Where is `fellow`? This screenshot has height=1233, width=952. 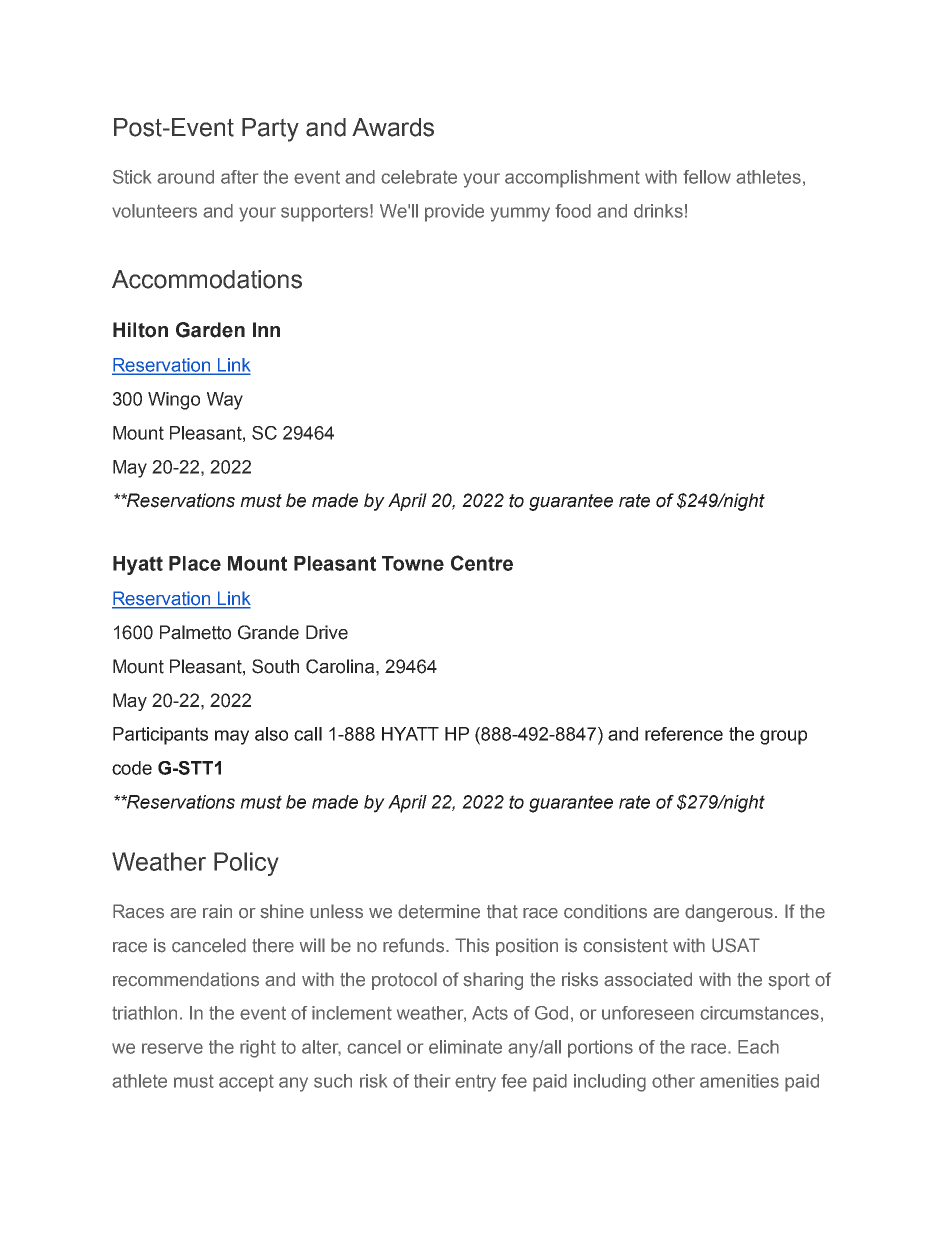 fellow is located at coordinates (707, 177).
